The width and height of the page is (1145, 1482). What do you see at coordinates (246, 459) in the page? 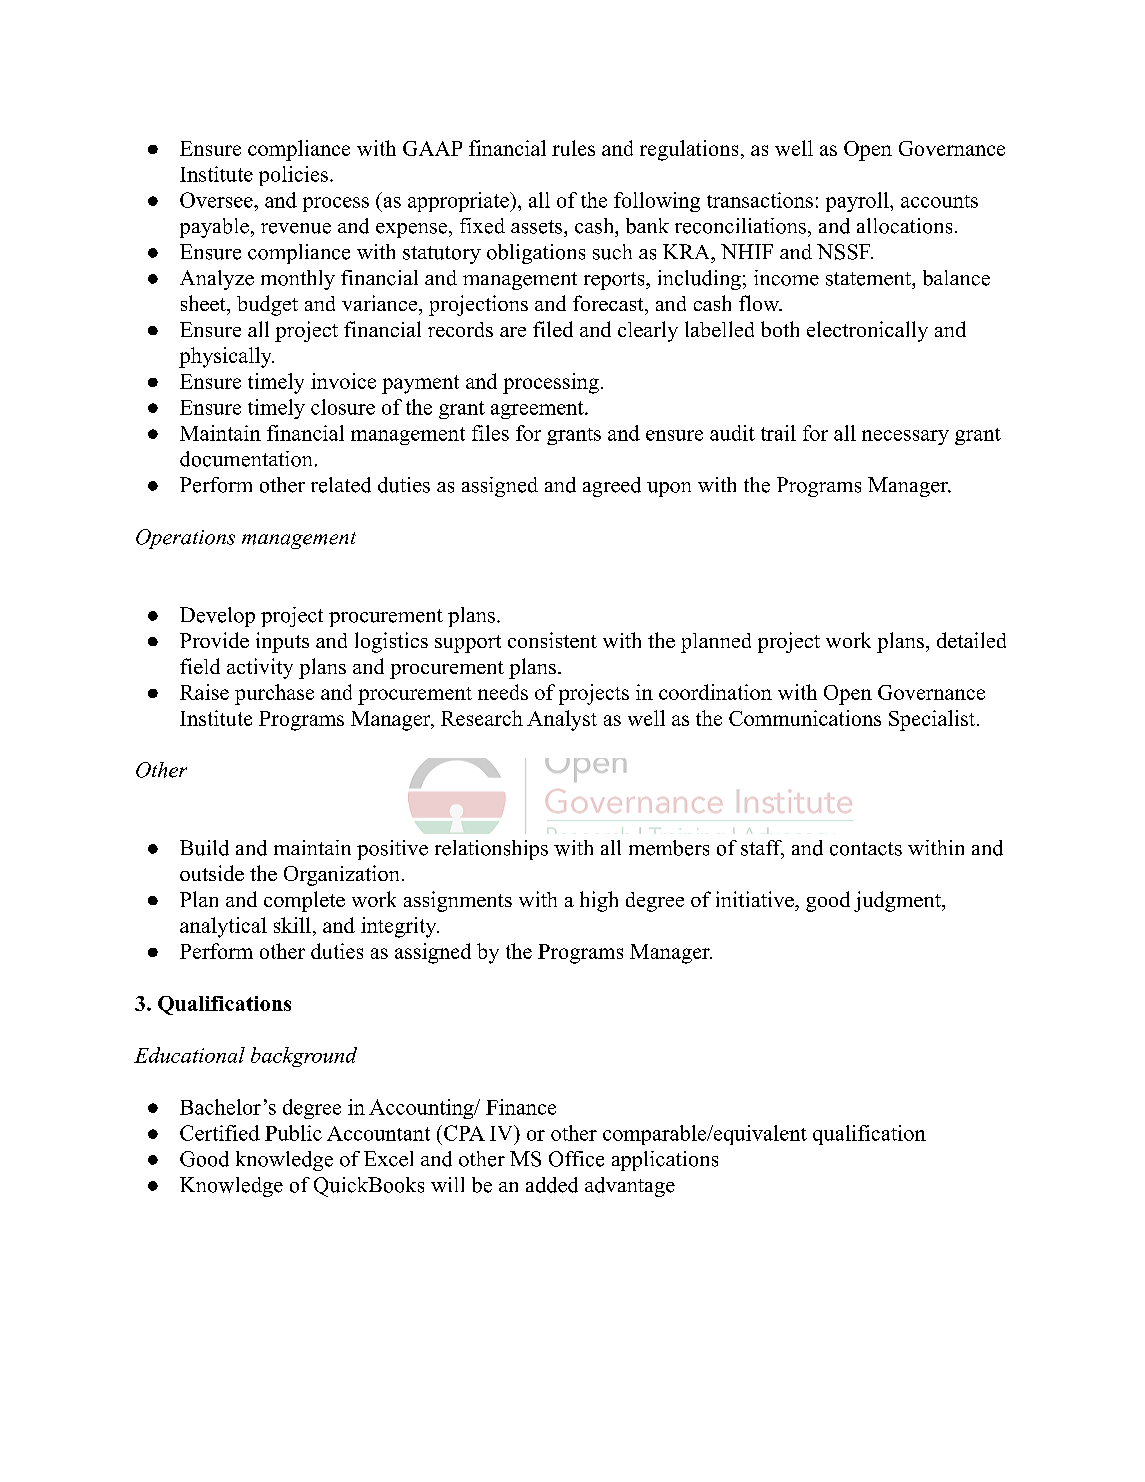
I see `documentation` at bounding box center [246, 459].
